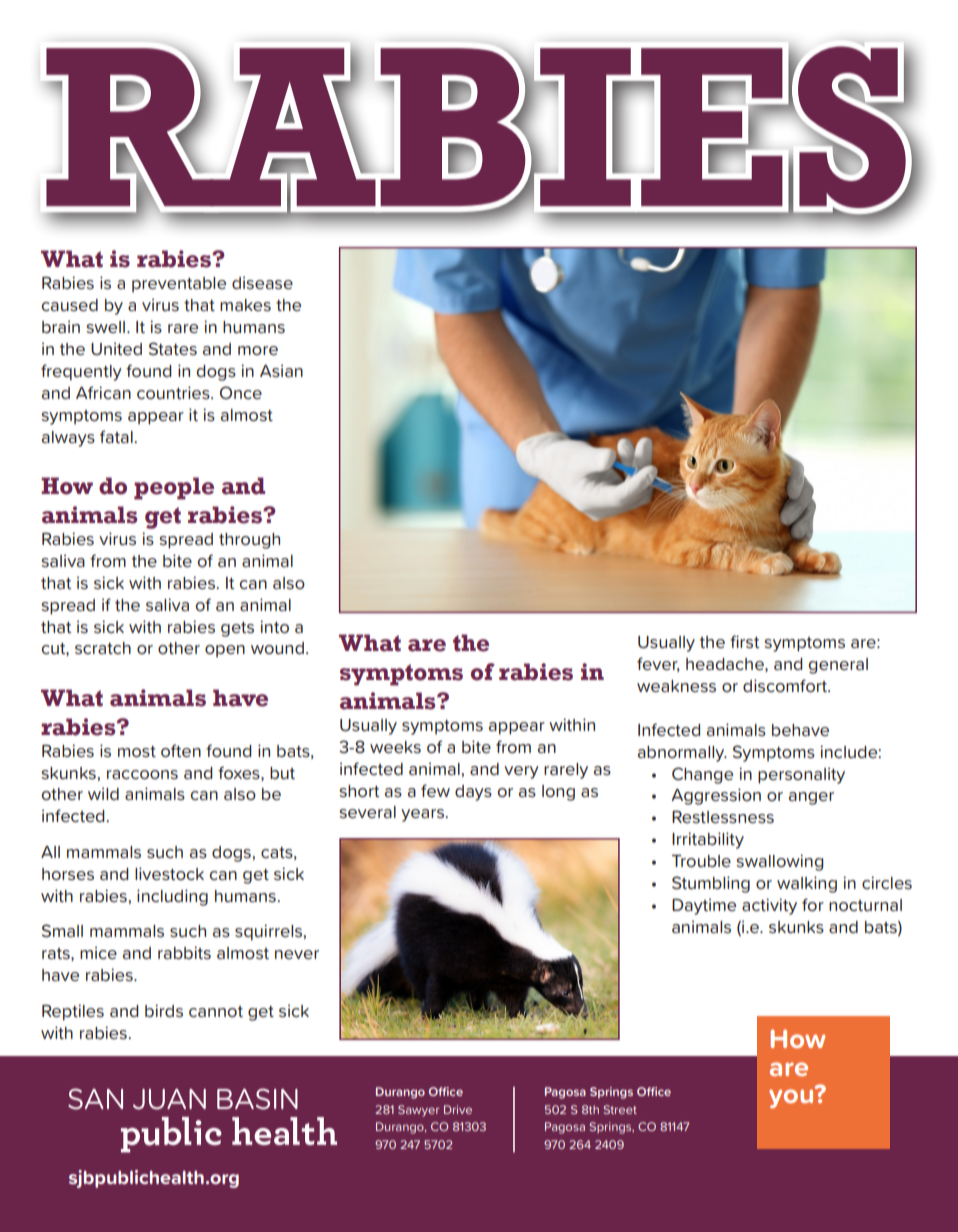 This screenshot has height=1232, width=958. What do you see at coordinates (103, 793) in the screenshot?
I see `wild` at bounding box center [103, 793].
